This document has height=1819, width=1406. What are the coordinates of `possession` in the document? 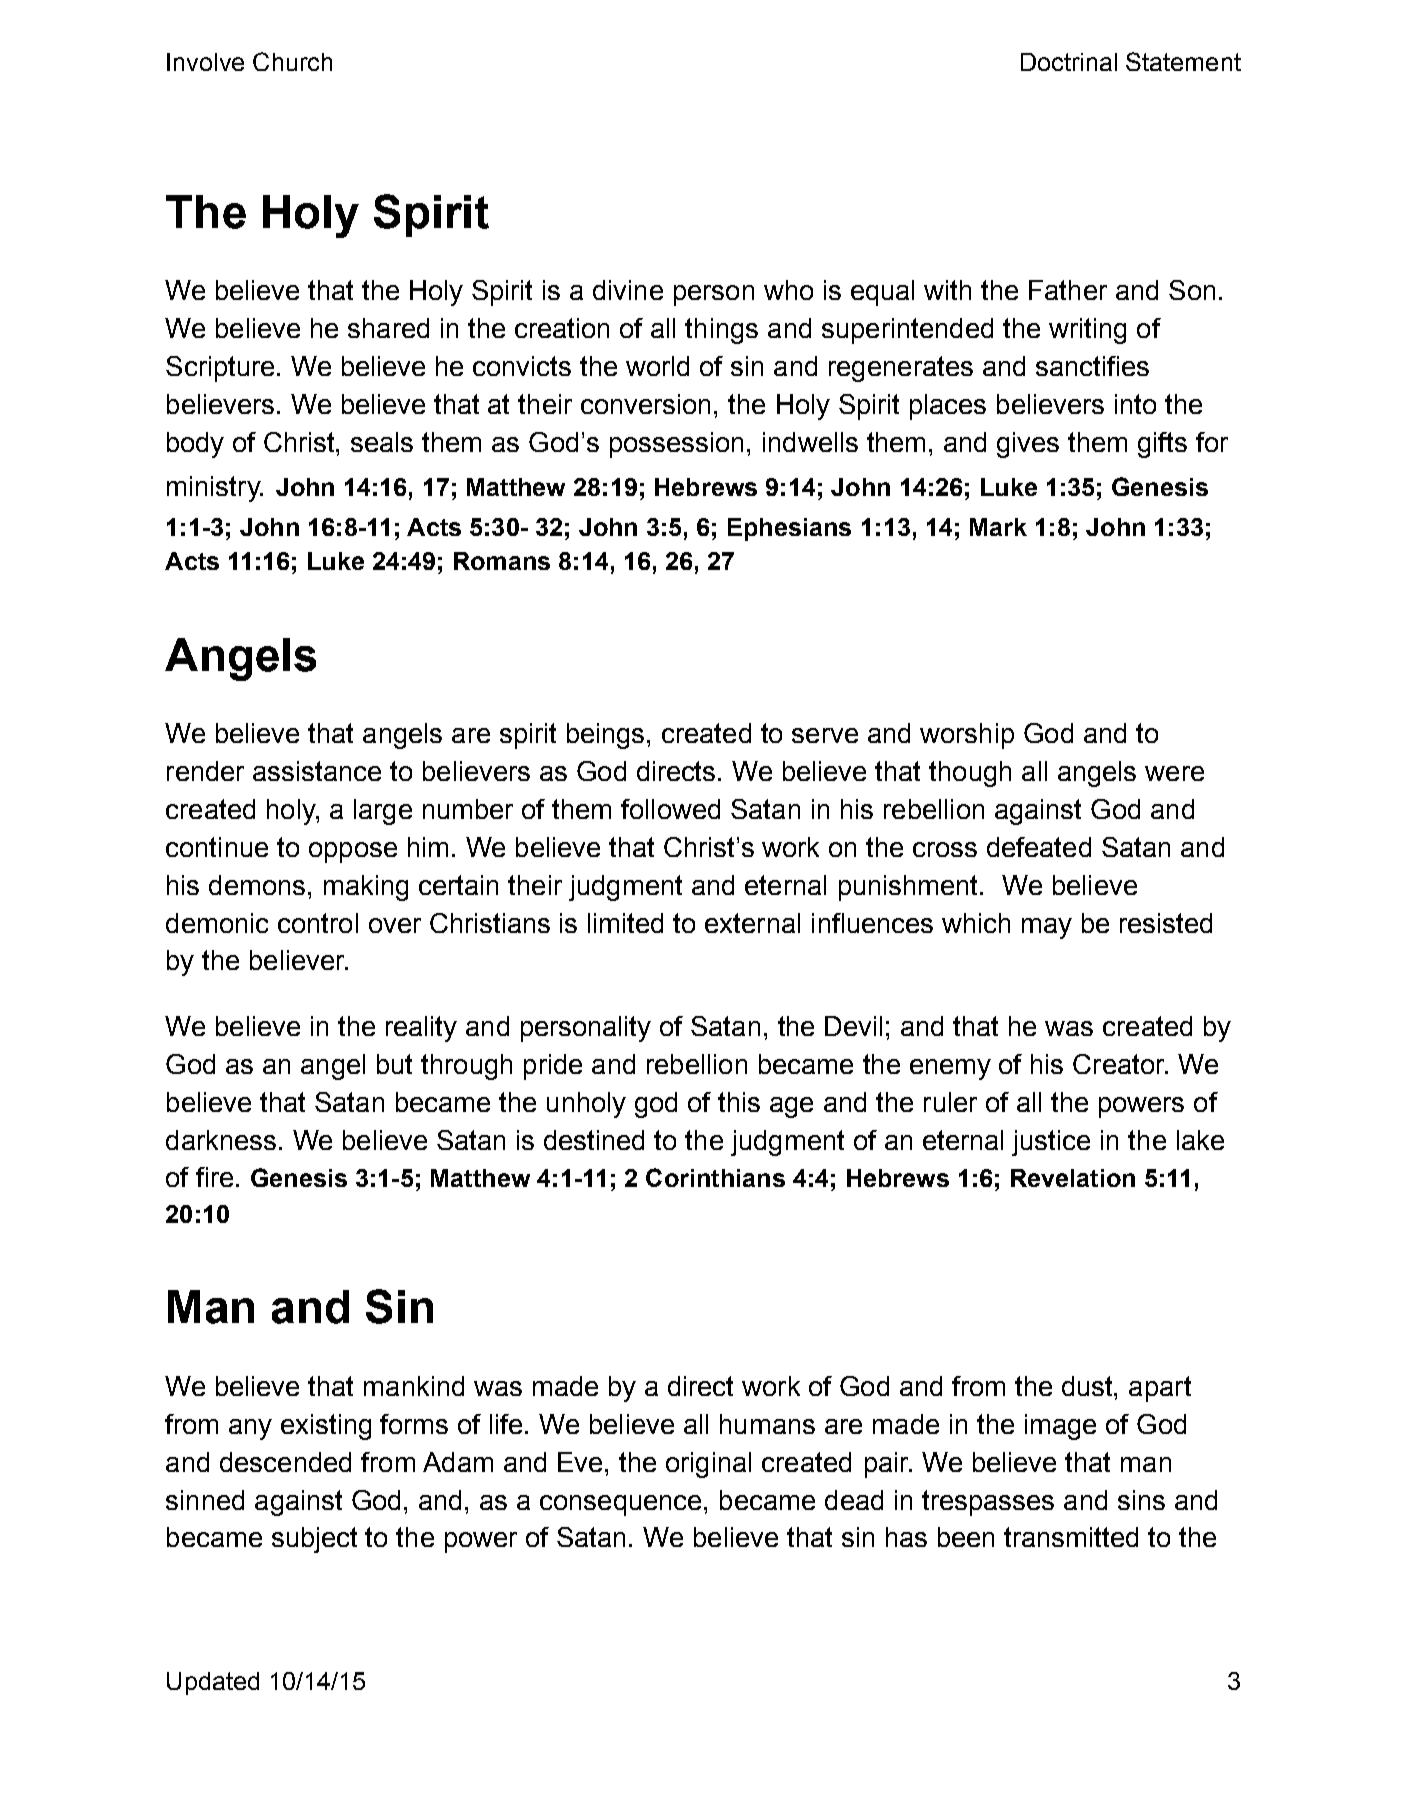 It's located at (676, 445).
